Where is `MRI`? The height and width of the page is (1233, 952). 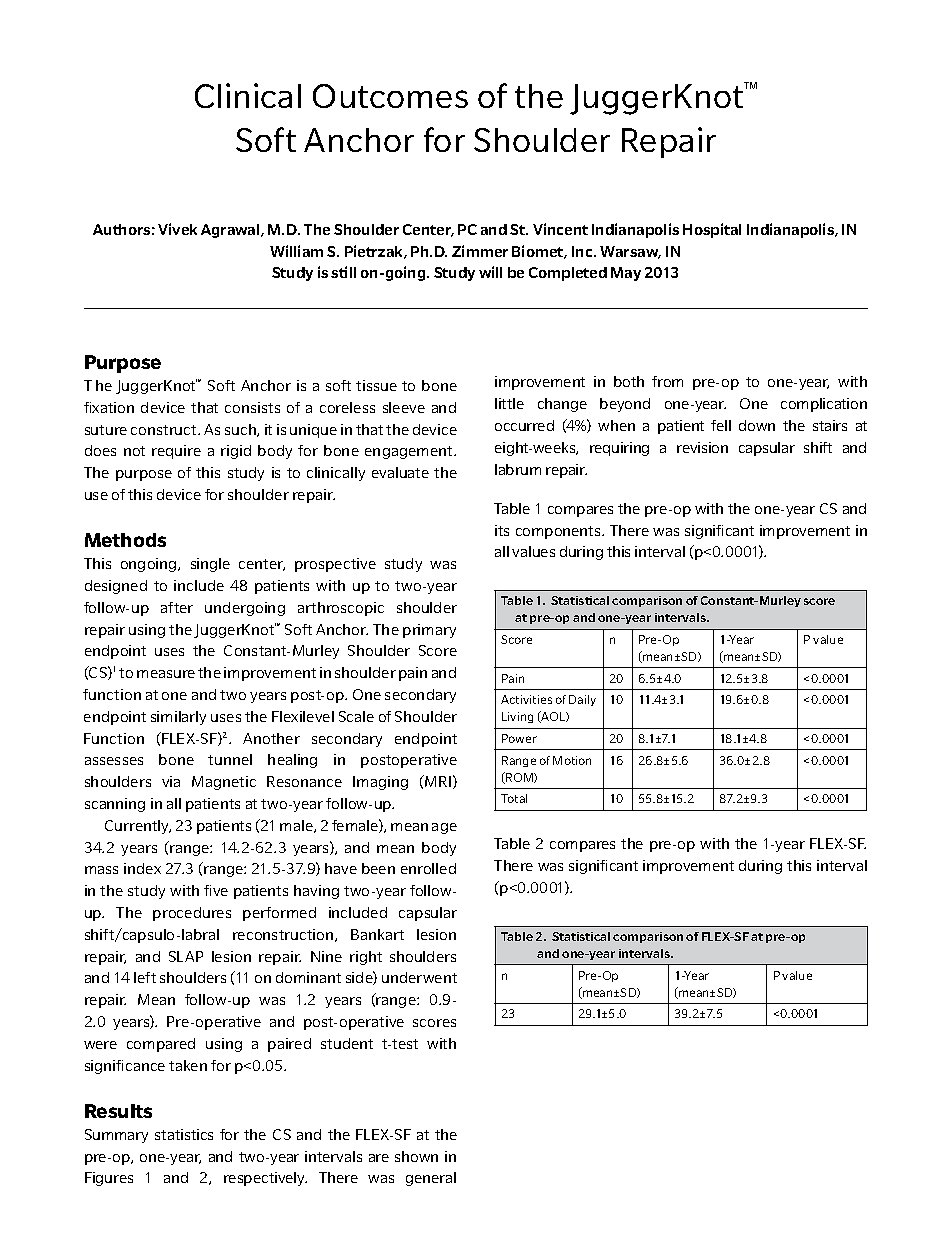 MRI is located at coordinates (437, 781).
